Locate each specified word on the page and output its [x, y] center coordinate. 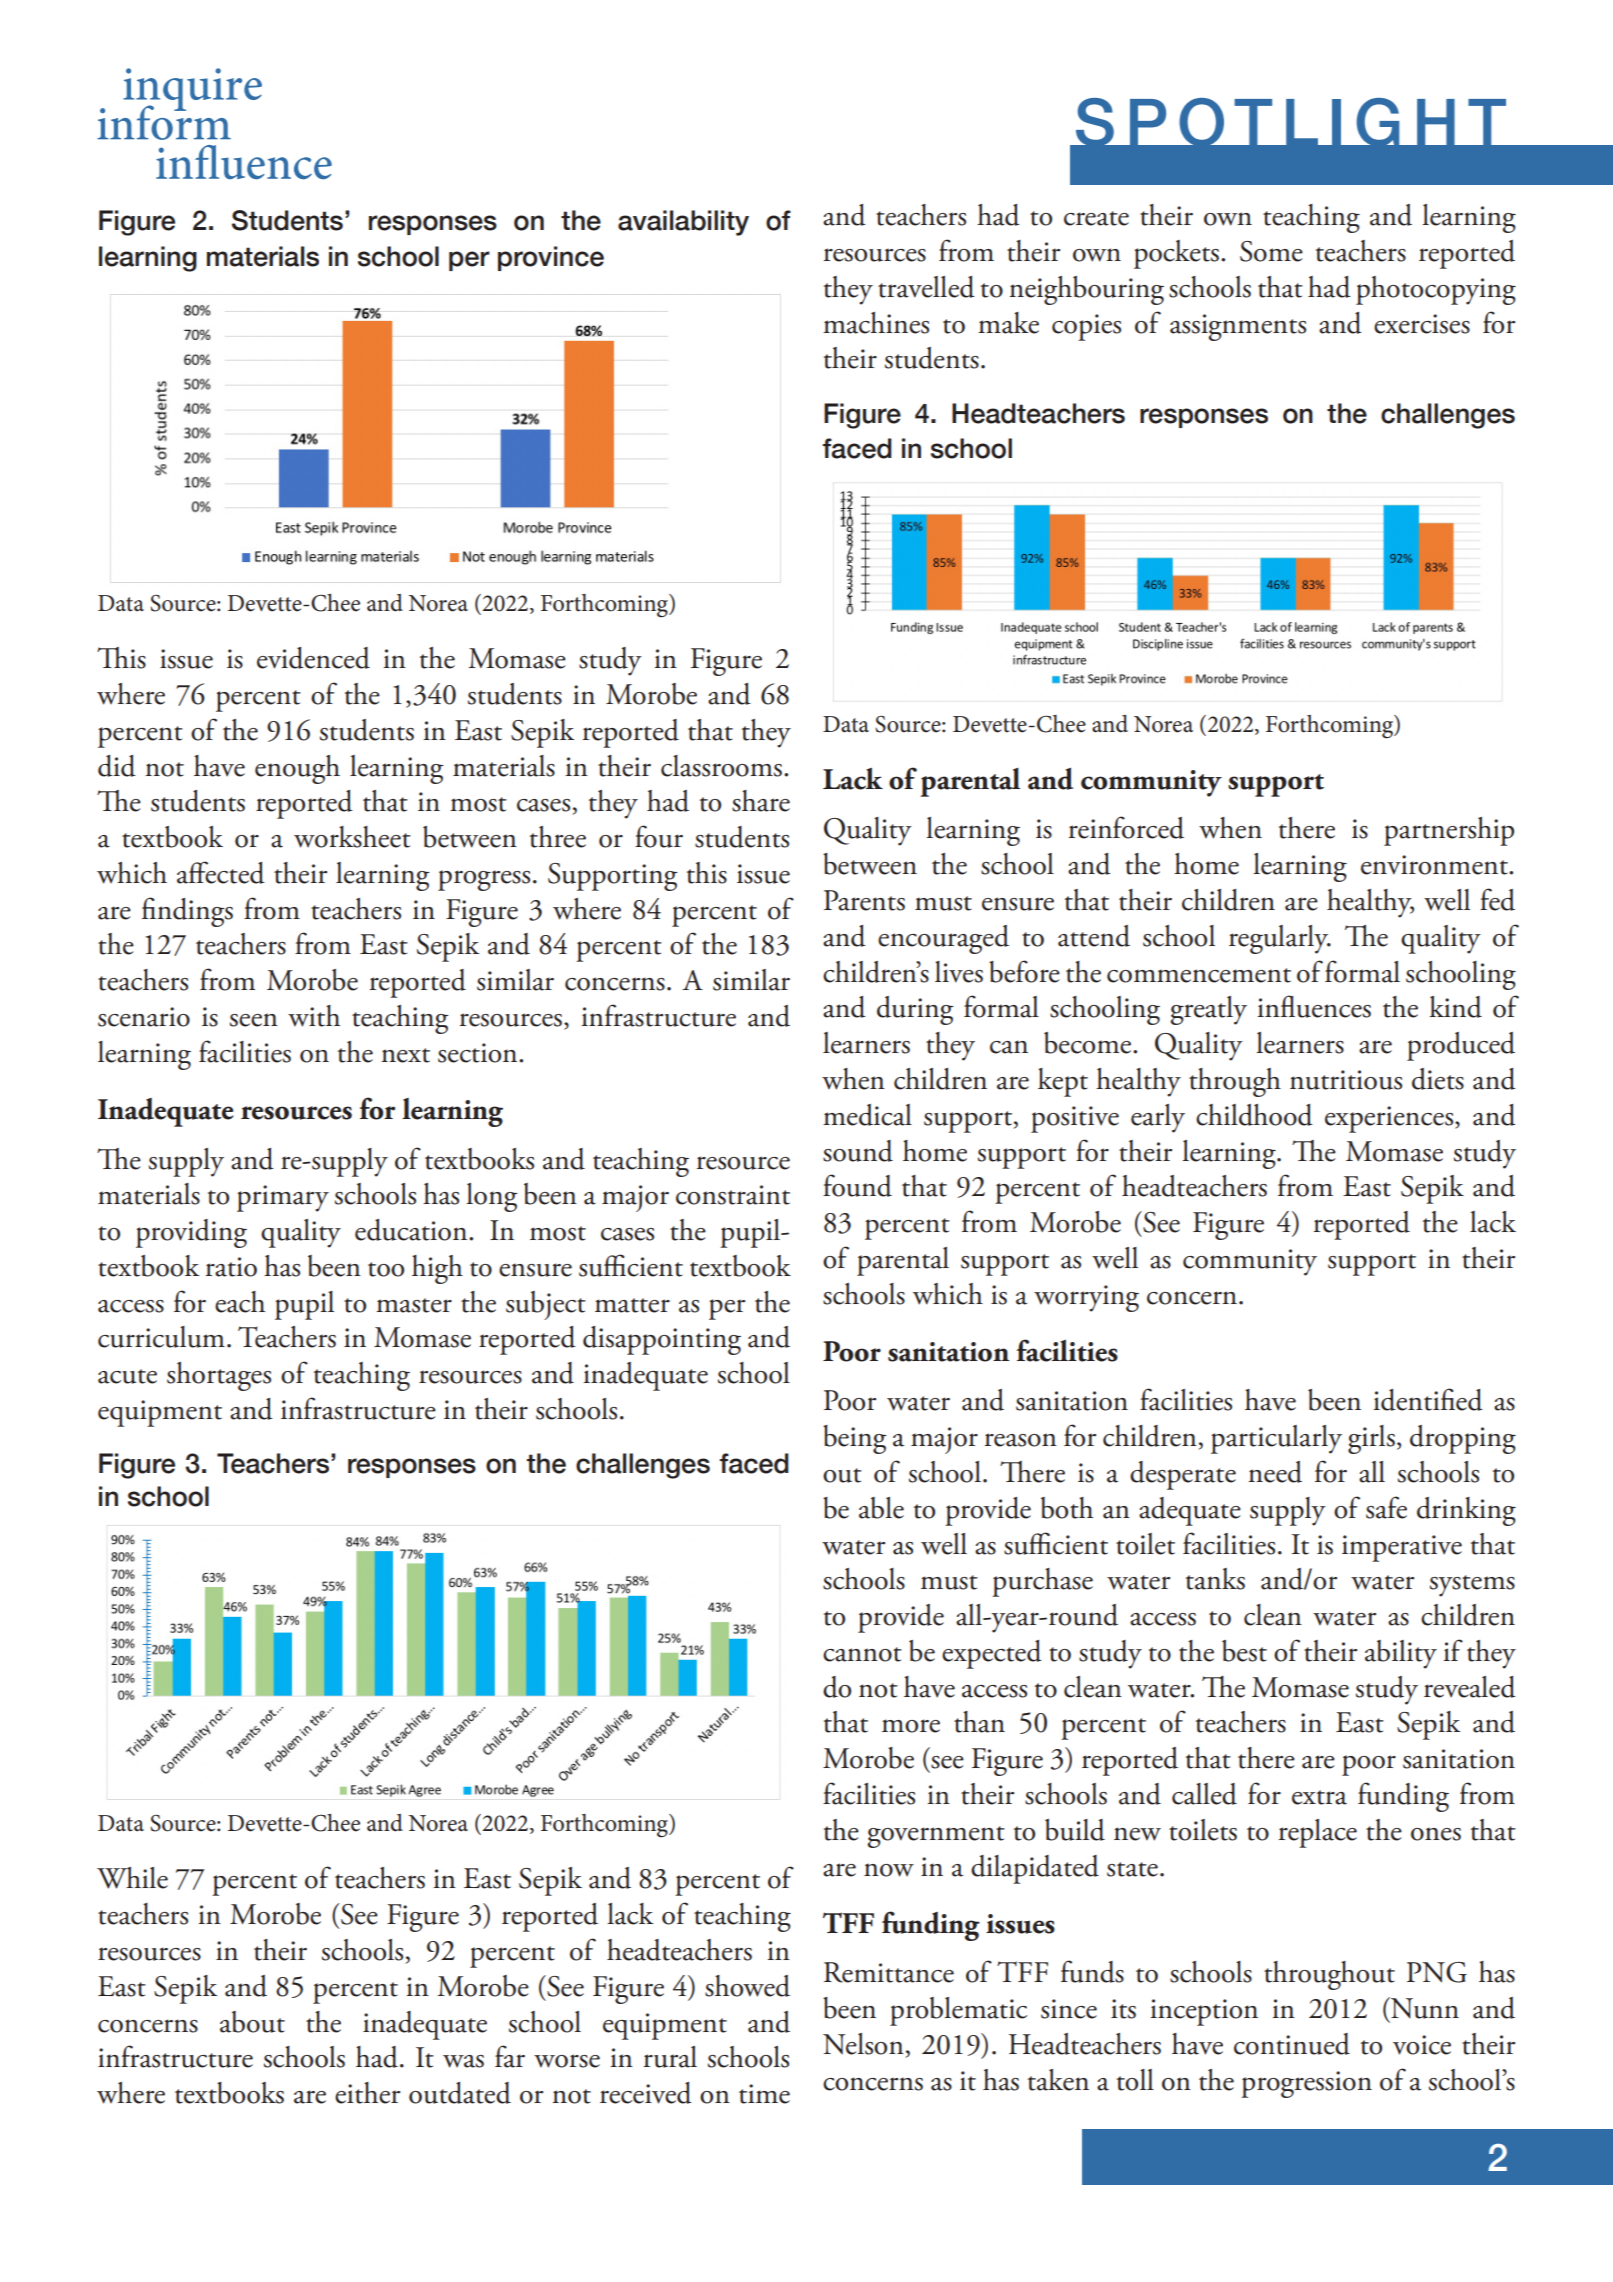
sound [858, 1151]
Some [1271, 251]
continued [1292, 2044]
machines [876, 323]
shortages [219, 1376]
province [551, 258]
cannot [862, 1654]
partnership [1449, 831]
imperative [1402, 1548]
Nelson [863, 2044]
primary [283, 1198]
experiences [1390, 1119]
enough [297, 769]
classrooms [721, 766]
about [252, 2022]
